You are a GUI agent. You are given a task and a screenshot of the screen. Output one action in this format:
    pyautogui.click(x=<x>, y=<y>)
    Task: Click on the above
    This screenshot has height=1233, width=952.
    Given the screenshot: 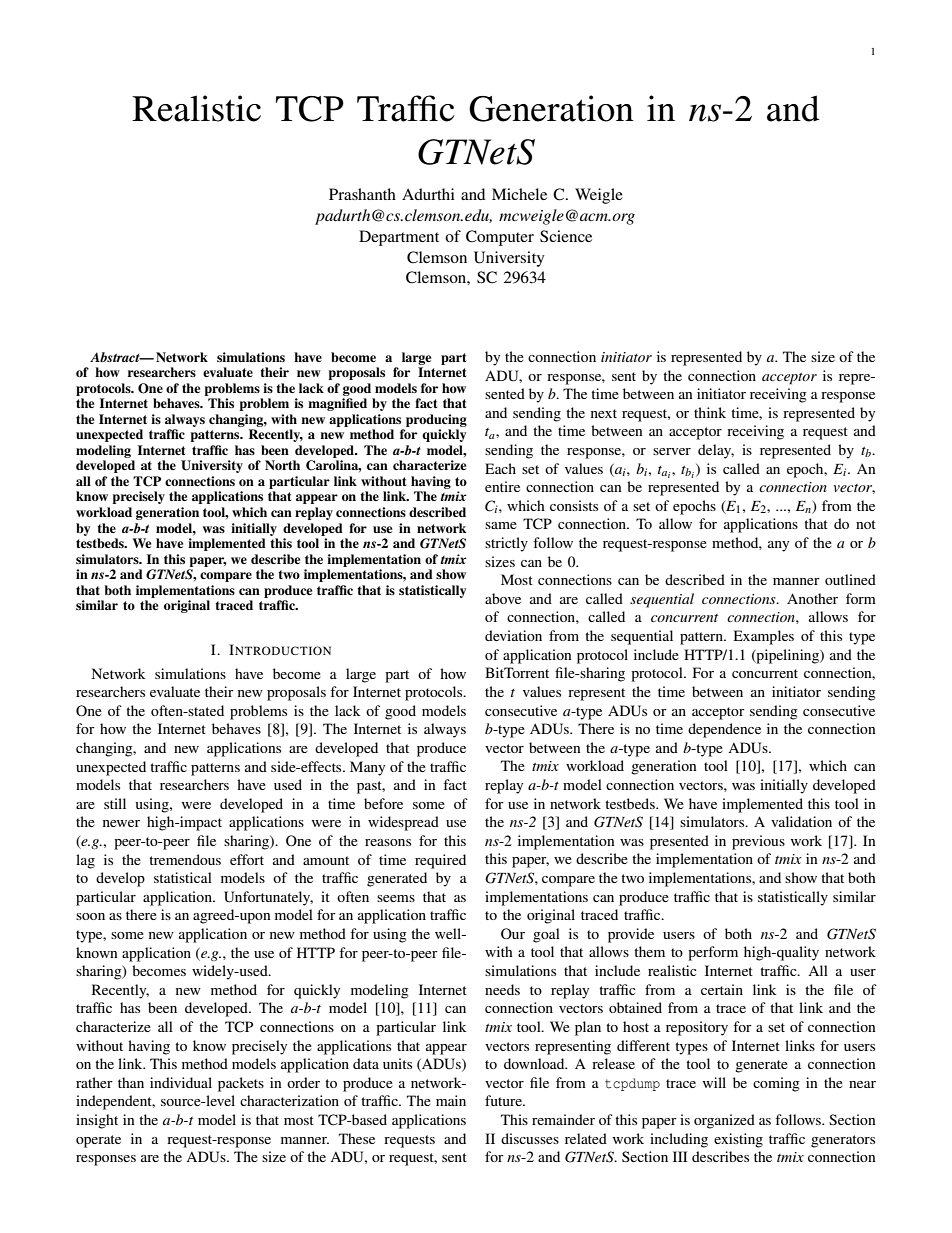 What is the action you would take?
    pyautogui.click(x=503, y=598)
